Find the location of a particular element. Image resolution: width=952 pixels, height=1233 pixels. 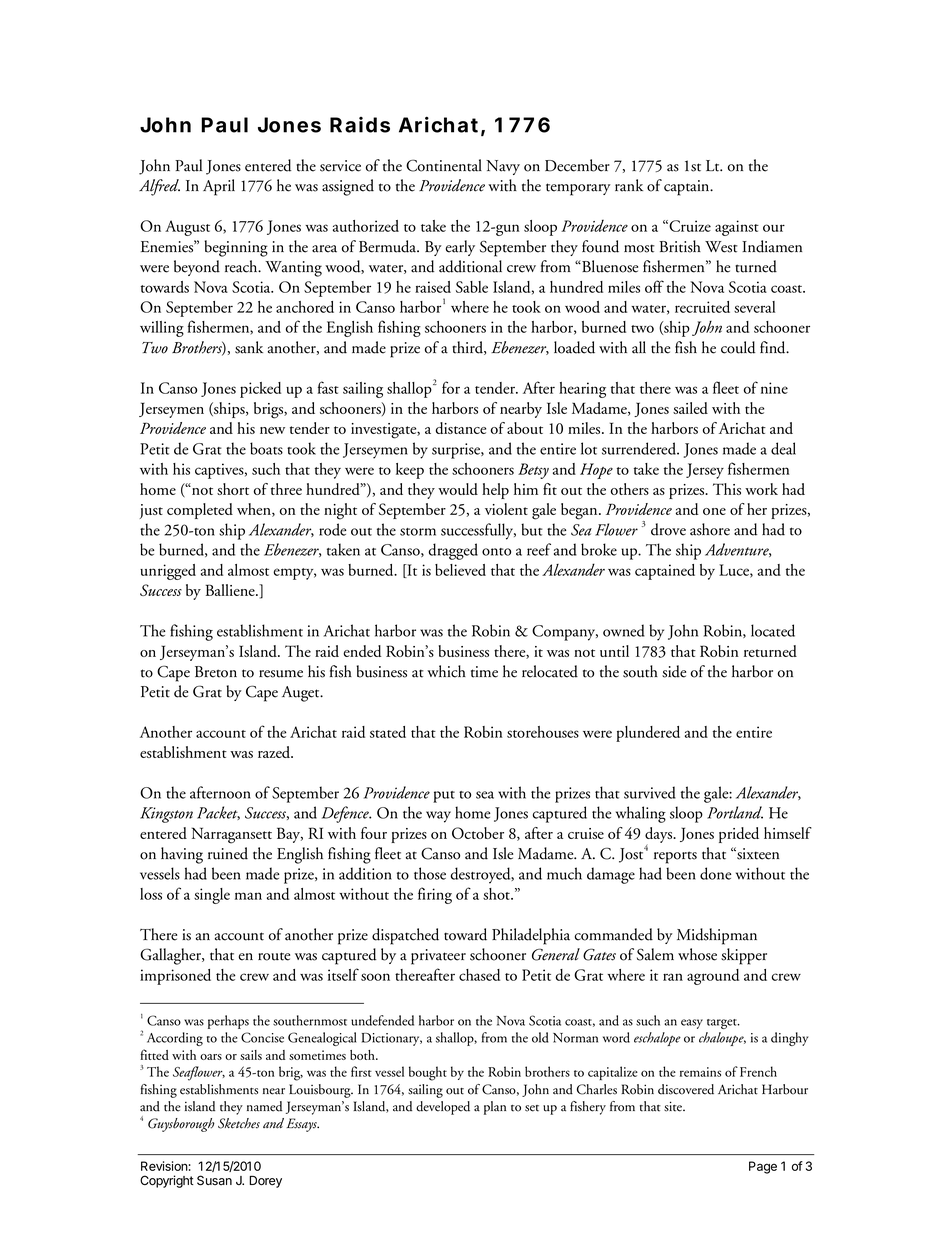

Continental is located at coordinates (444, 165).
